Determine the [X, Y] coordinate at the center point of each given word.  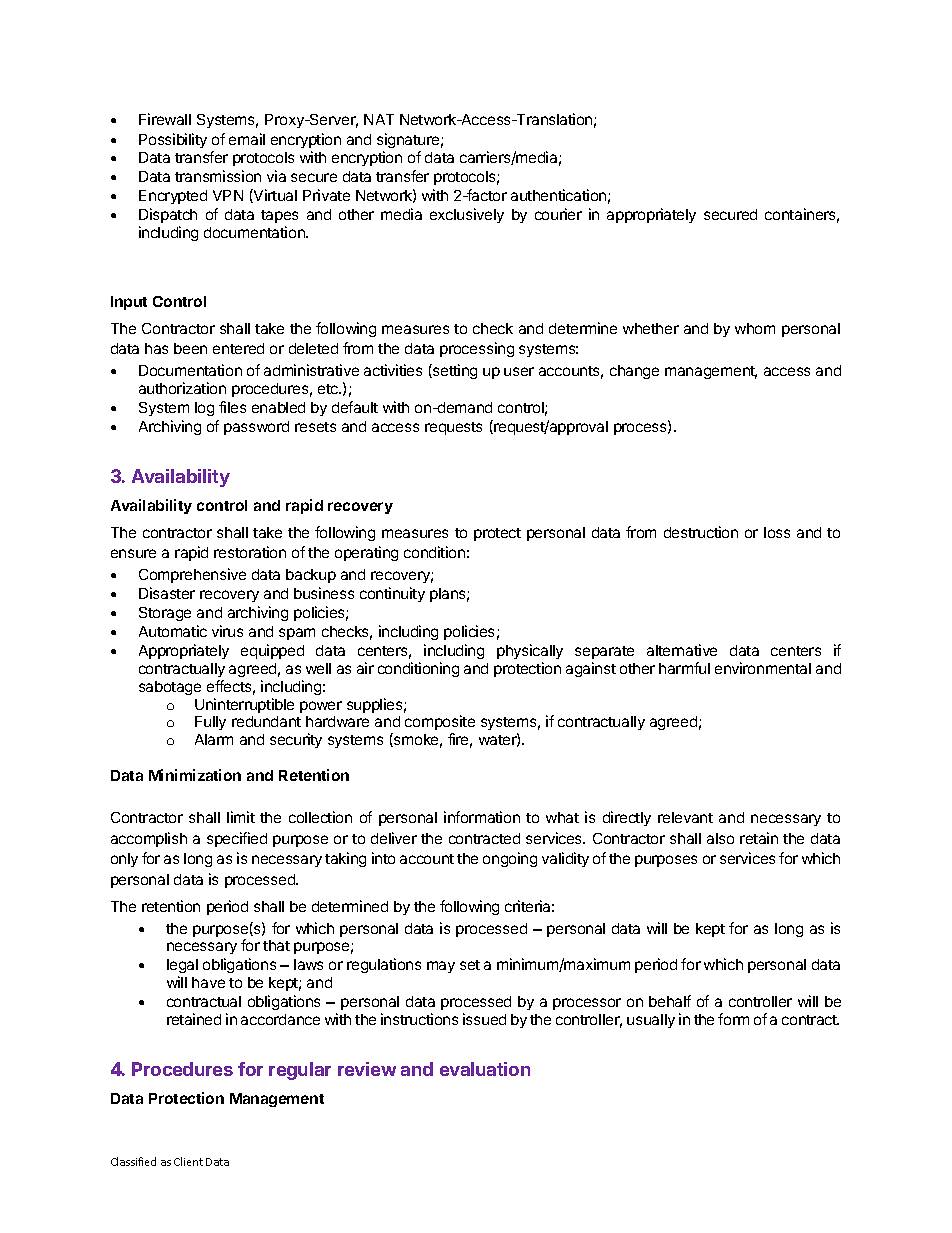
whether [651, 328]
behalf [670, 1001]
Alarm [214, 739]
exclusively [467, 215]
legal [182, 968]
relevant [685, 817]
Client [188, 1161]
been [190, 348]
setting [454, 371]
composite [440, 724]
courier [558, 214]
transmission [218, 176]
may [441, 967]
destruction [701, 532]
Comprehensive [192, 575]
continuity [392, 594]
